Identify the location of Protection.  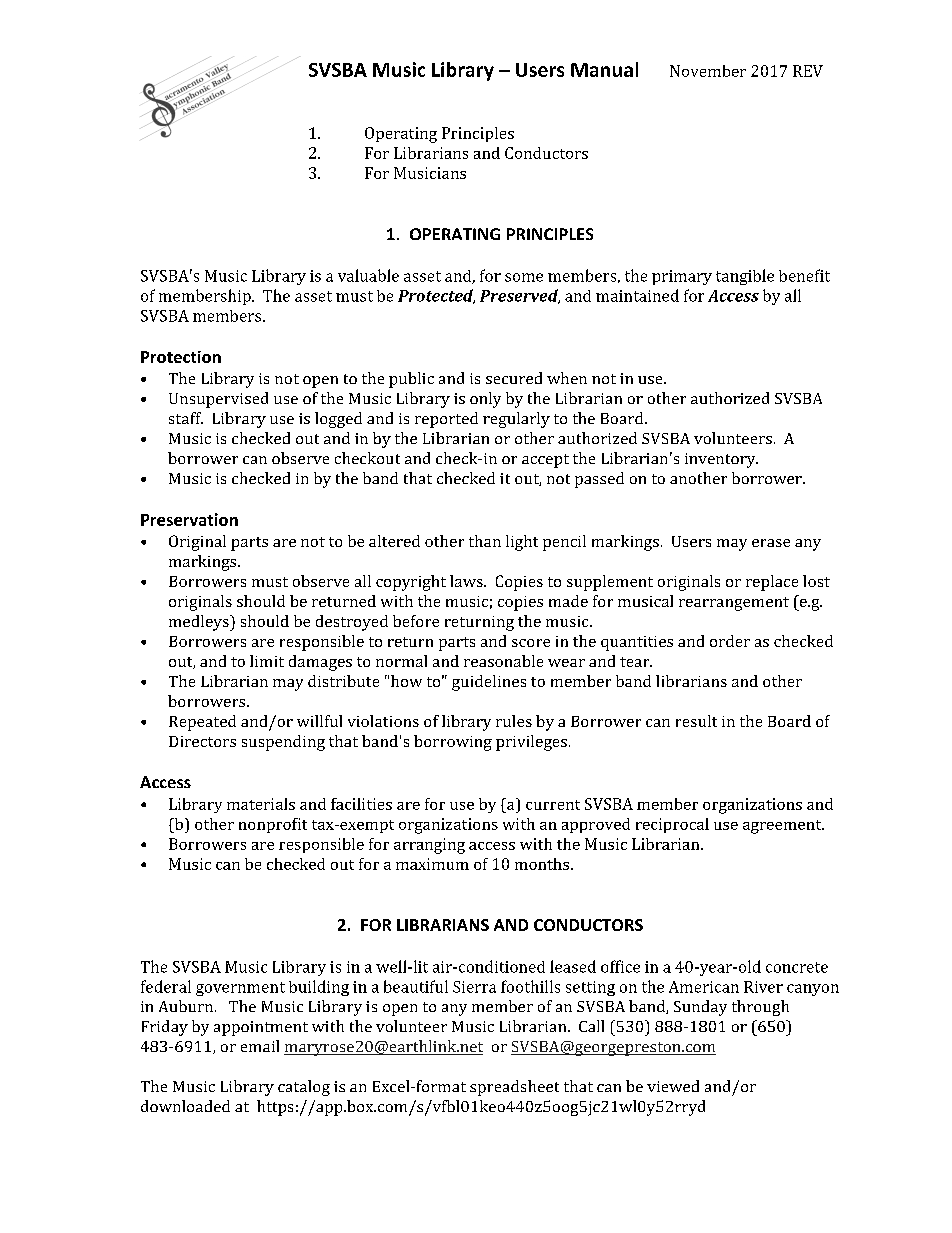
(181, 357).
